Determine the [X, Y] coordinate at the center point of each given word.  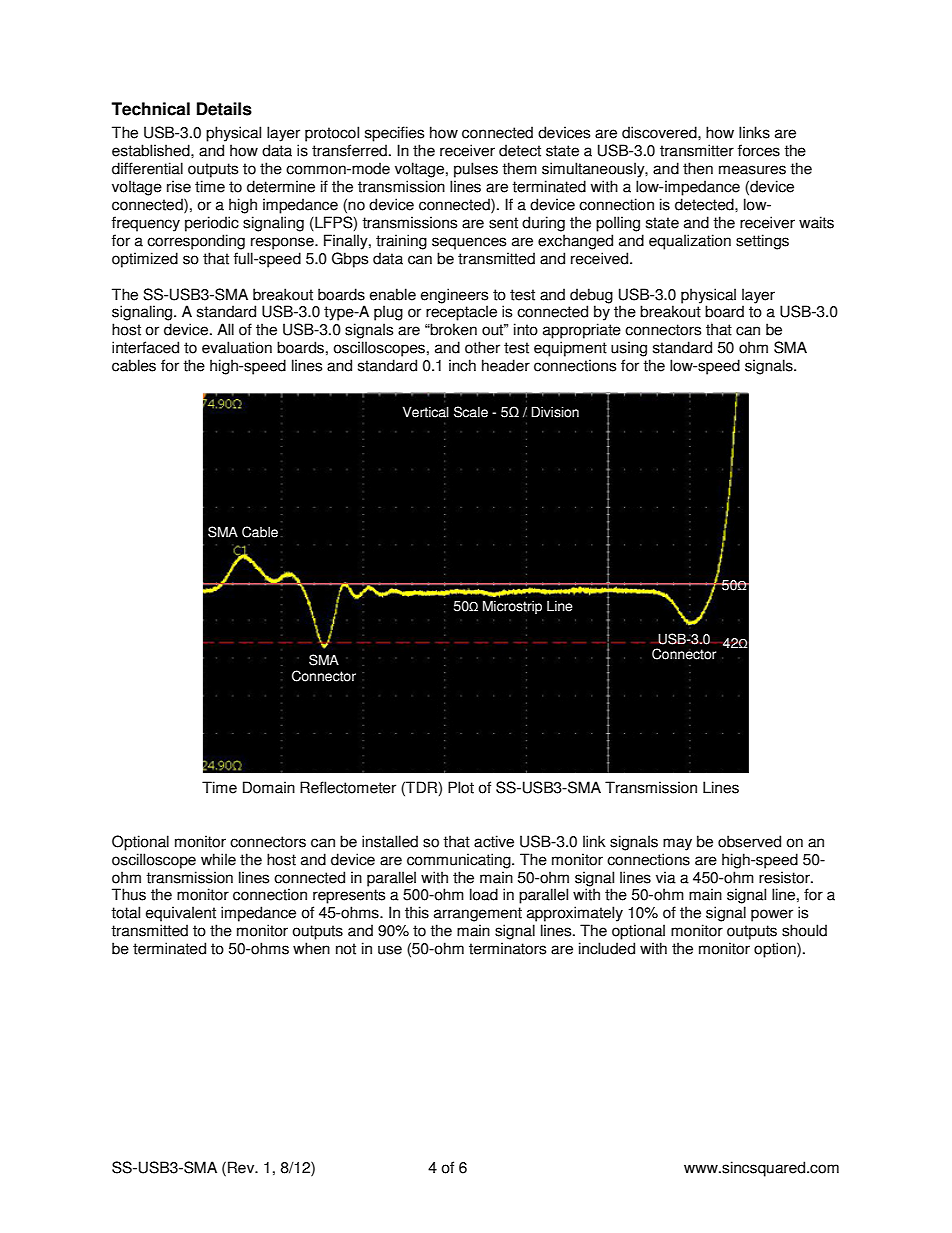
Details [224, 109]
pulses [476, 170]
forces [759, 150]
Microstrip [512, 607]
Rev [242, 1167]
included [607, 948]
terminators [507, 948]
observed [749, 841]
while [218, 859]
